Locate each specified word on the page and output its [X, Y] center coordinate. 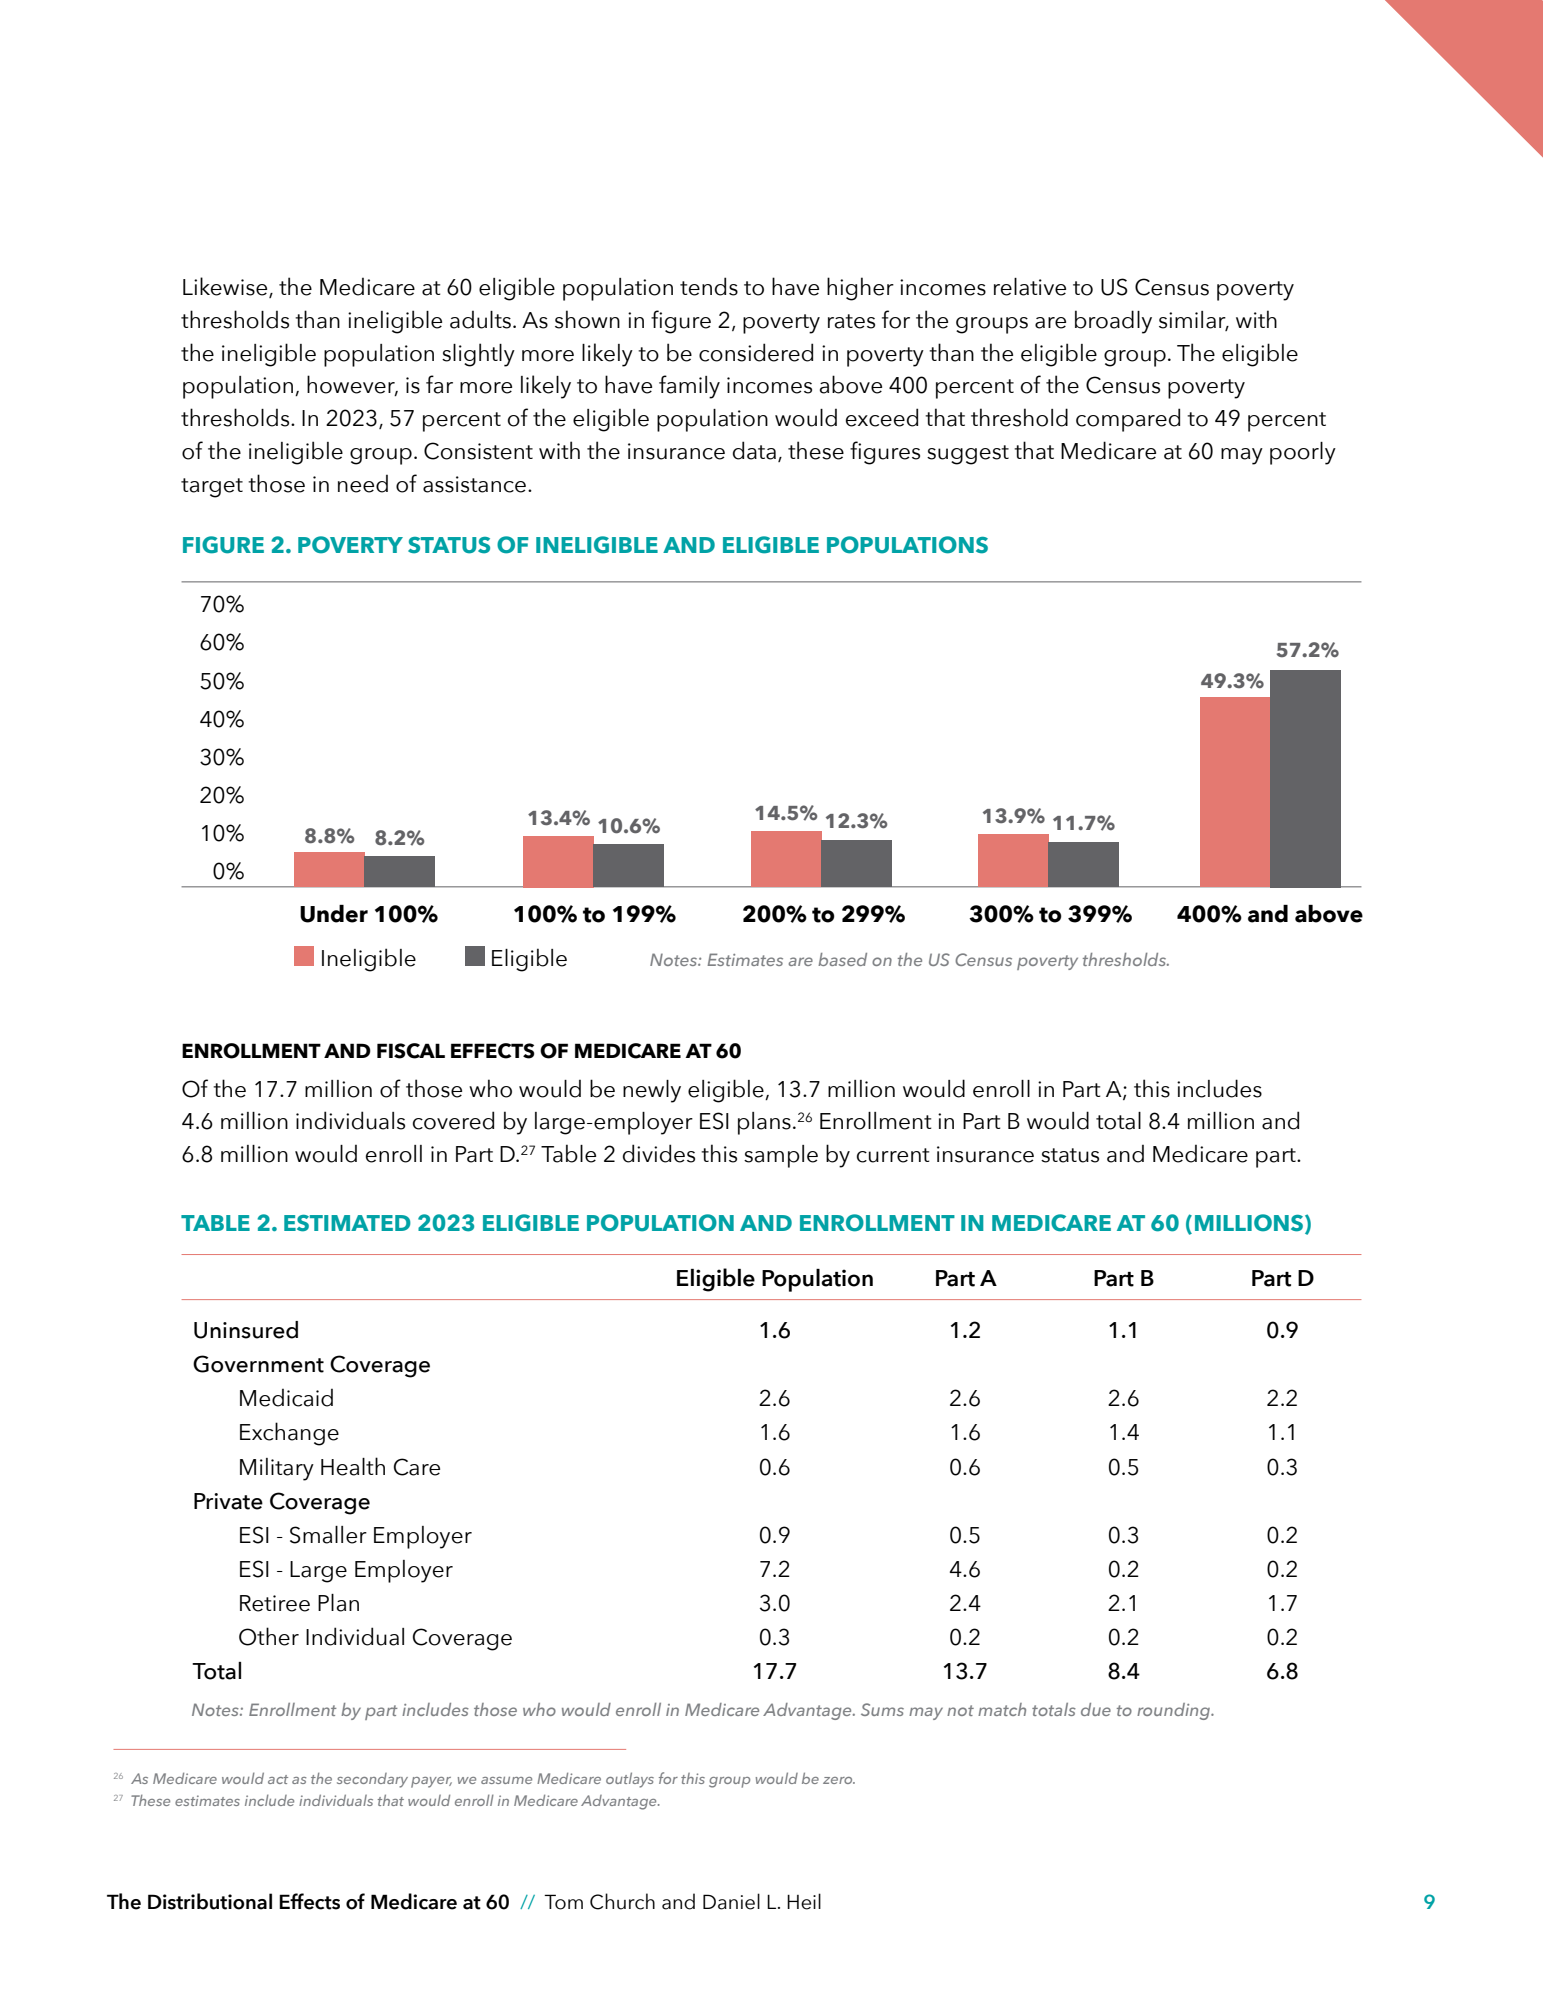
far [439, 384]
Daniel [731, 1901]
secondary [372, 1780]
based [842, 959]
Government [258, 1364]
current [893, 1155]
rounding [1175, 1711]
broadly [1113, 322]
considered [756, 352]
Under [334, 914]
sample [781, 1156]
